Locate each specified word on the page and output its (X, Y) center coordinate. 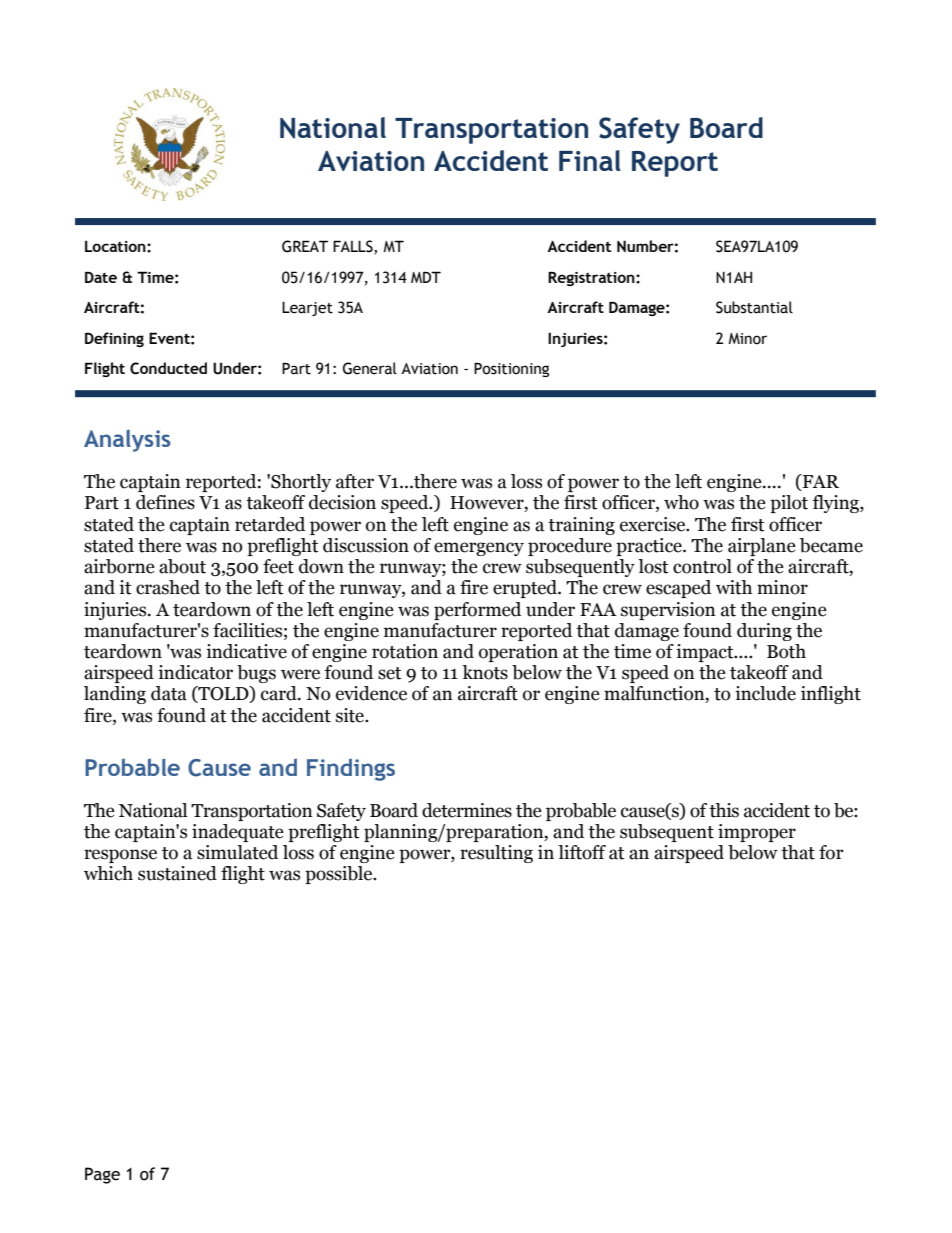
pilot (789, 504)
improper (757, 833)
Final (590, 160)
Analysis (127, 441)
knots (485, 672)
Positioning (511, 369)
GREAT (305, 246)
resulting (496, 854)
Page (102, 1175)
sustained (177, 873)
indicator (195, 672)
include (765, 693)
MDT (426, 277)
